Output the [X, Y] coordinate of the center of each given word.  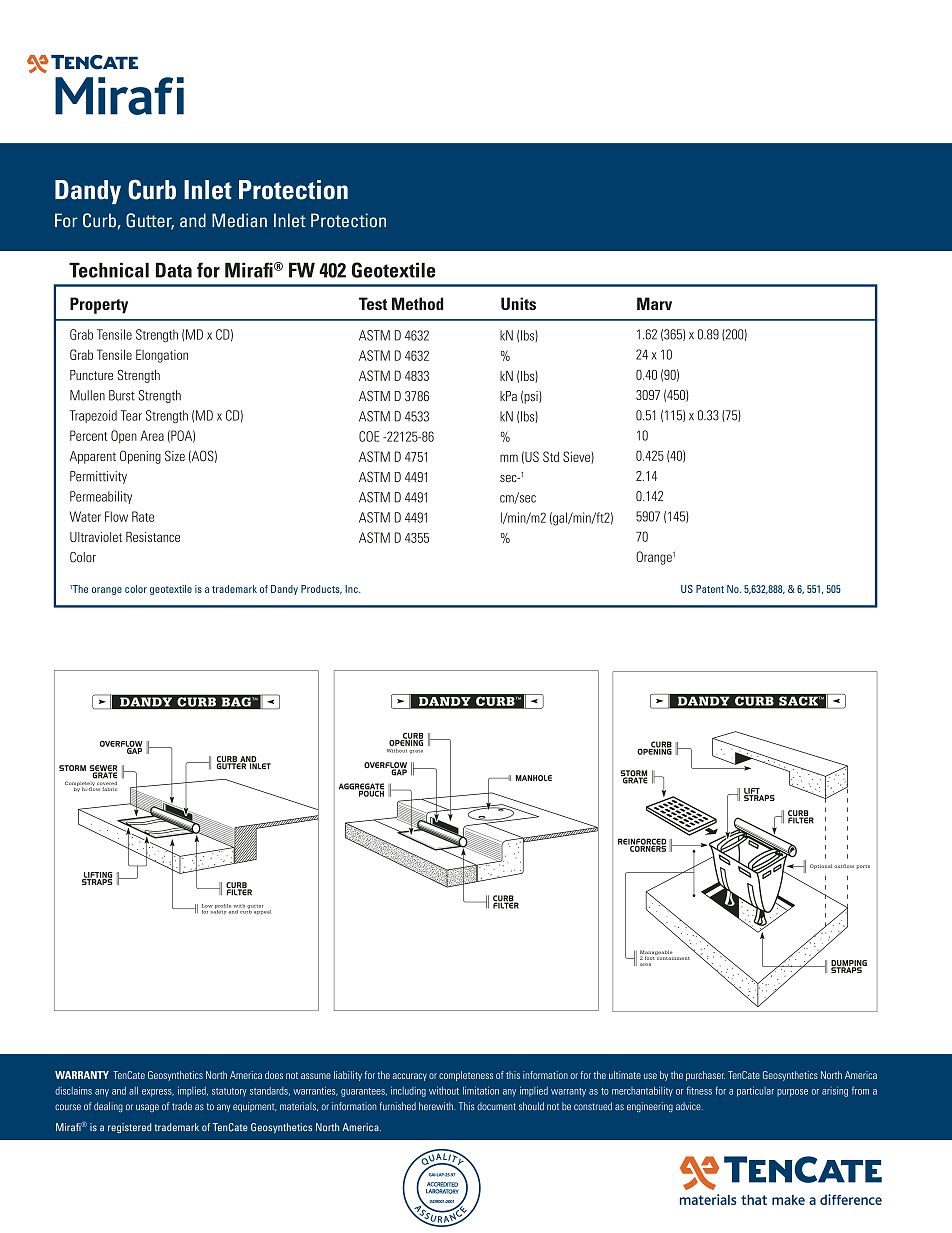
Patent [710, 589]
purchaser [705, 1076]
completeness [466, 1076]
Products [321, 589]
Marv [654, 303]
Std [551, 456]
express [158, 1093]
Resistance [153, 537]
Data [174, 270]
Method [417, 303]
